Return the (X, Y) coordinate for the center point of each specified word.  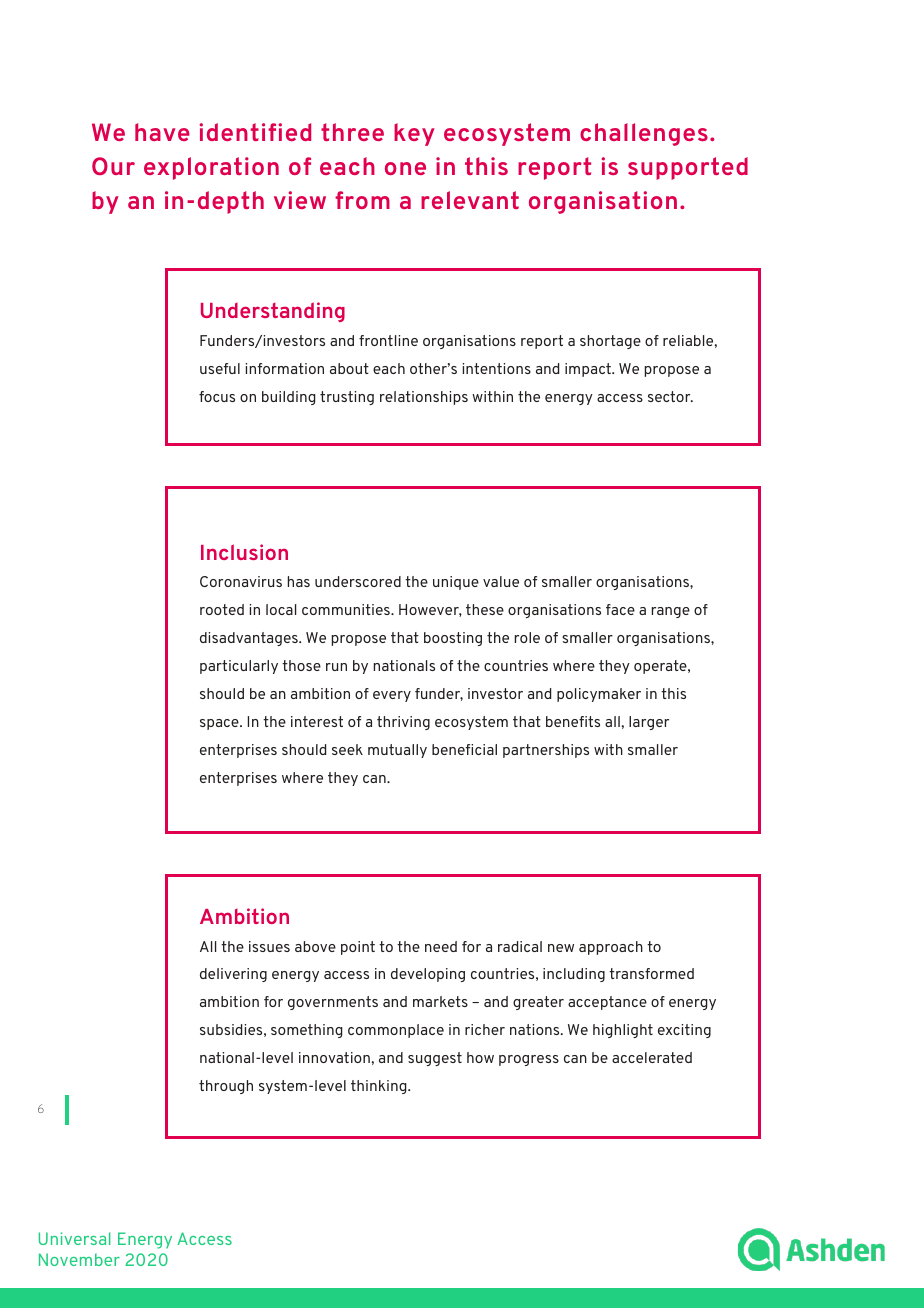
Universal (75, 1238)
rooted (222, 609)
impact (589, 370)
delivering (233, 975)
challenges (644, 134)
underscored (358, 581)
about (349, 368)
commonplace (396, 1031)
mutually (397, 751)
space (220, 724)
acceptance (607, 1003)
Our (113, 166)
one (405, 168)
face (620, 609)
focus (217, 396)
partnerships (546, 751)
